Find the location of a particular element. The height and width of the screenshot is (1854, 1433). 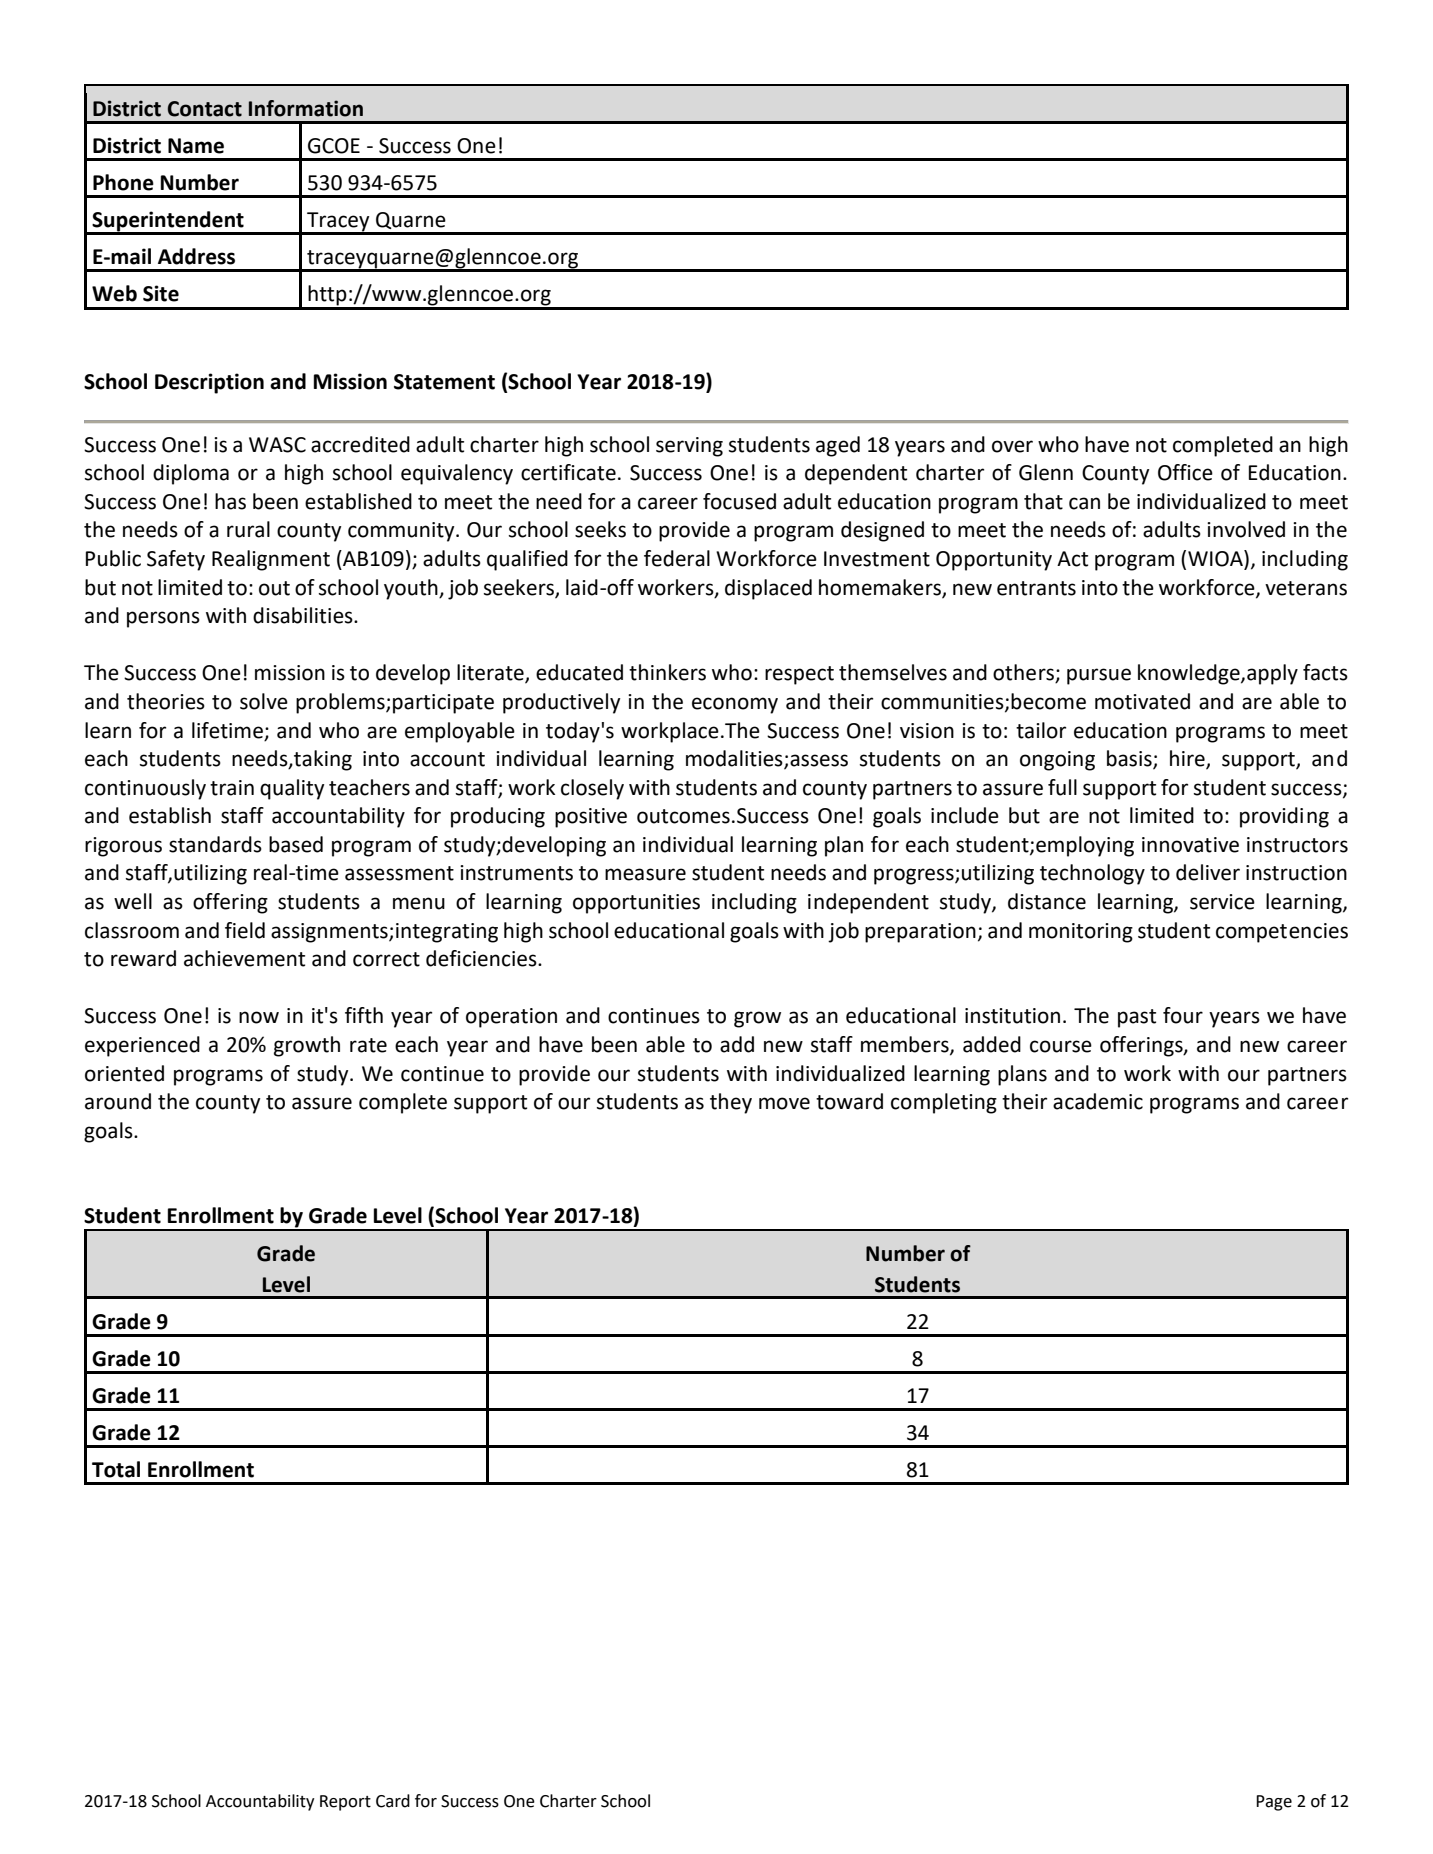

motivated is located at coordinates (1142, 701).
